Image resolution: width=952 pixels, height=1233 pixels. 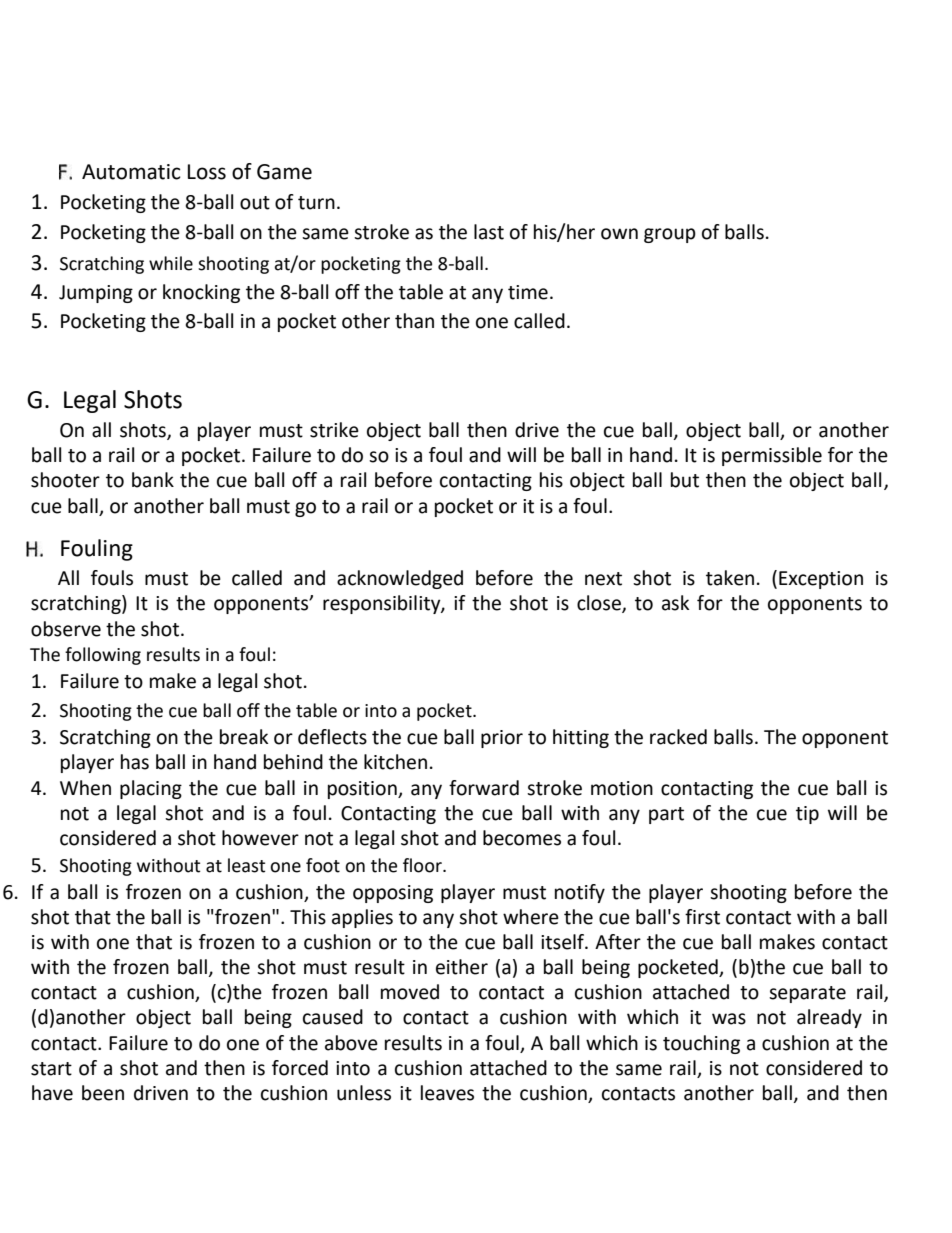 What do you see at coordinates (489, 232) in the screenshot?
I see `last` at bounding box center [489, 232].
